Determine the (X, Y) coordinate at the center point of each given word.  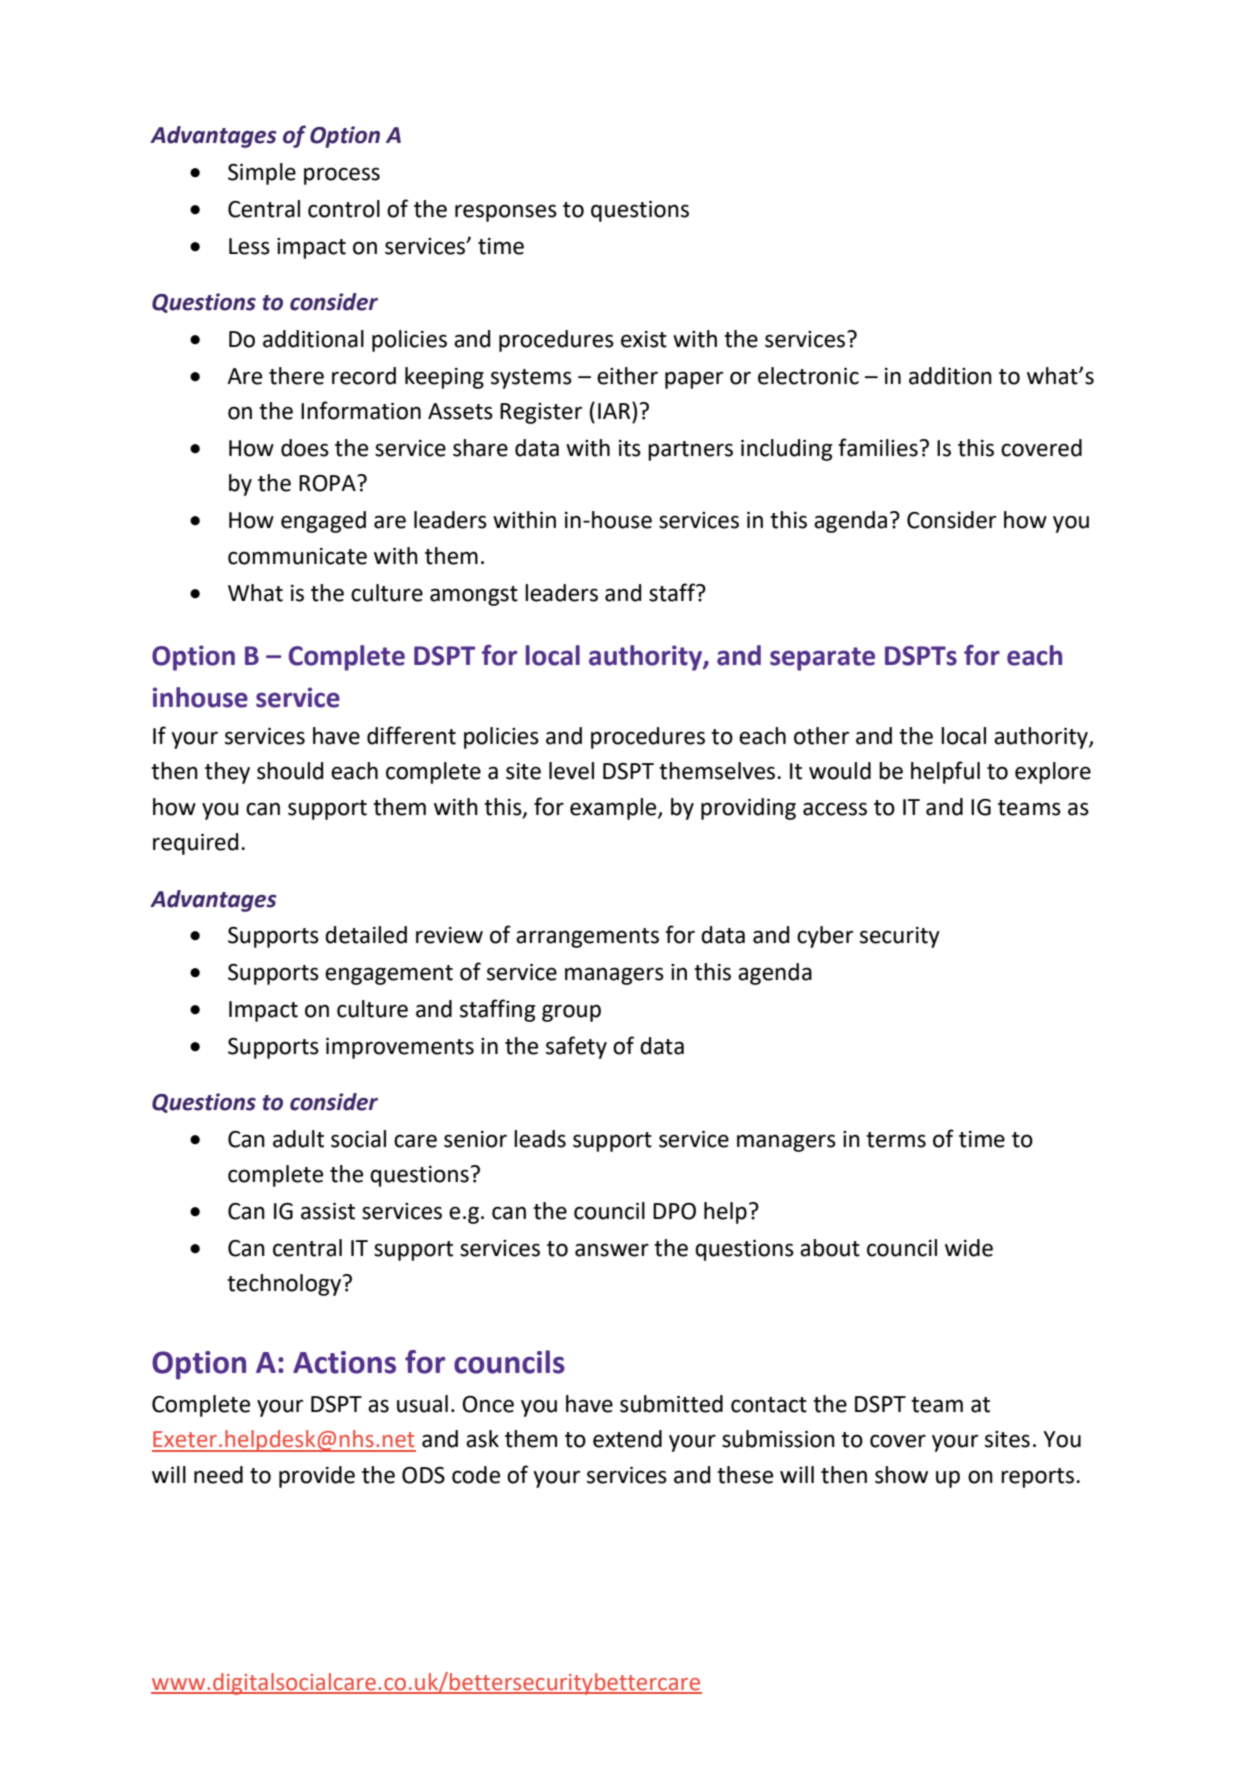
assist (328, 1211)
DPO (674, 1211)
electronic (808, 376)
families (878, 447)
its (630, 448)
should (290, 771)
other (821, 736)
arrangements (587, 938)
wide (969, 1248)
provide (317, 1477)
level (571, 771)
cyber (825, 937)
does (305, 448)
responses (506, 213)
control (344, 209)
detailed (366, 935)
